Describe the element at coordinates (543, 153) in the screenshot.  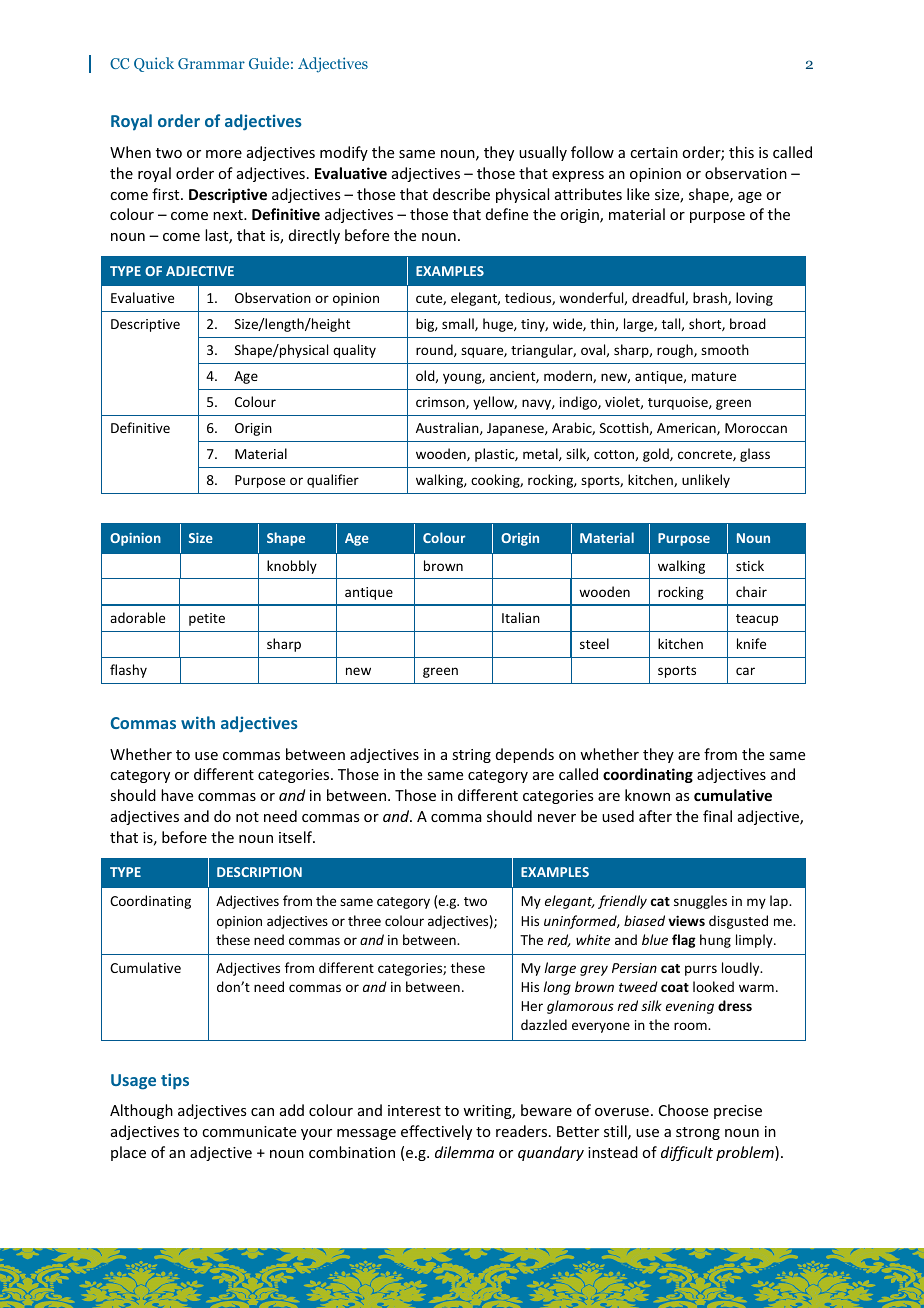
I see `usually` at that location.
